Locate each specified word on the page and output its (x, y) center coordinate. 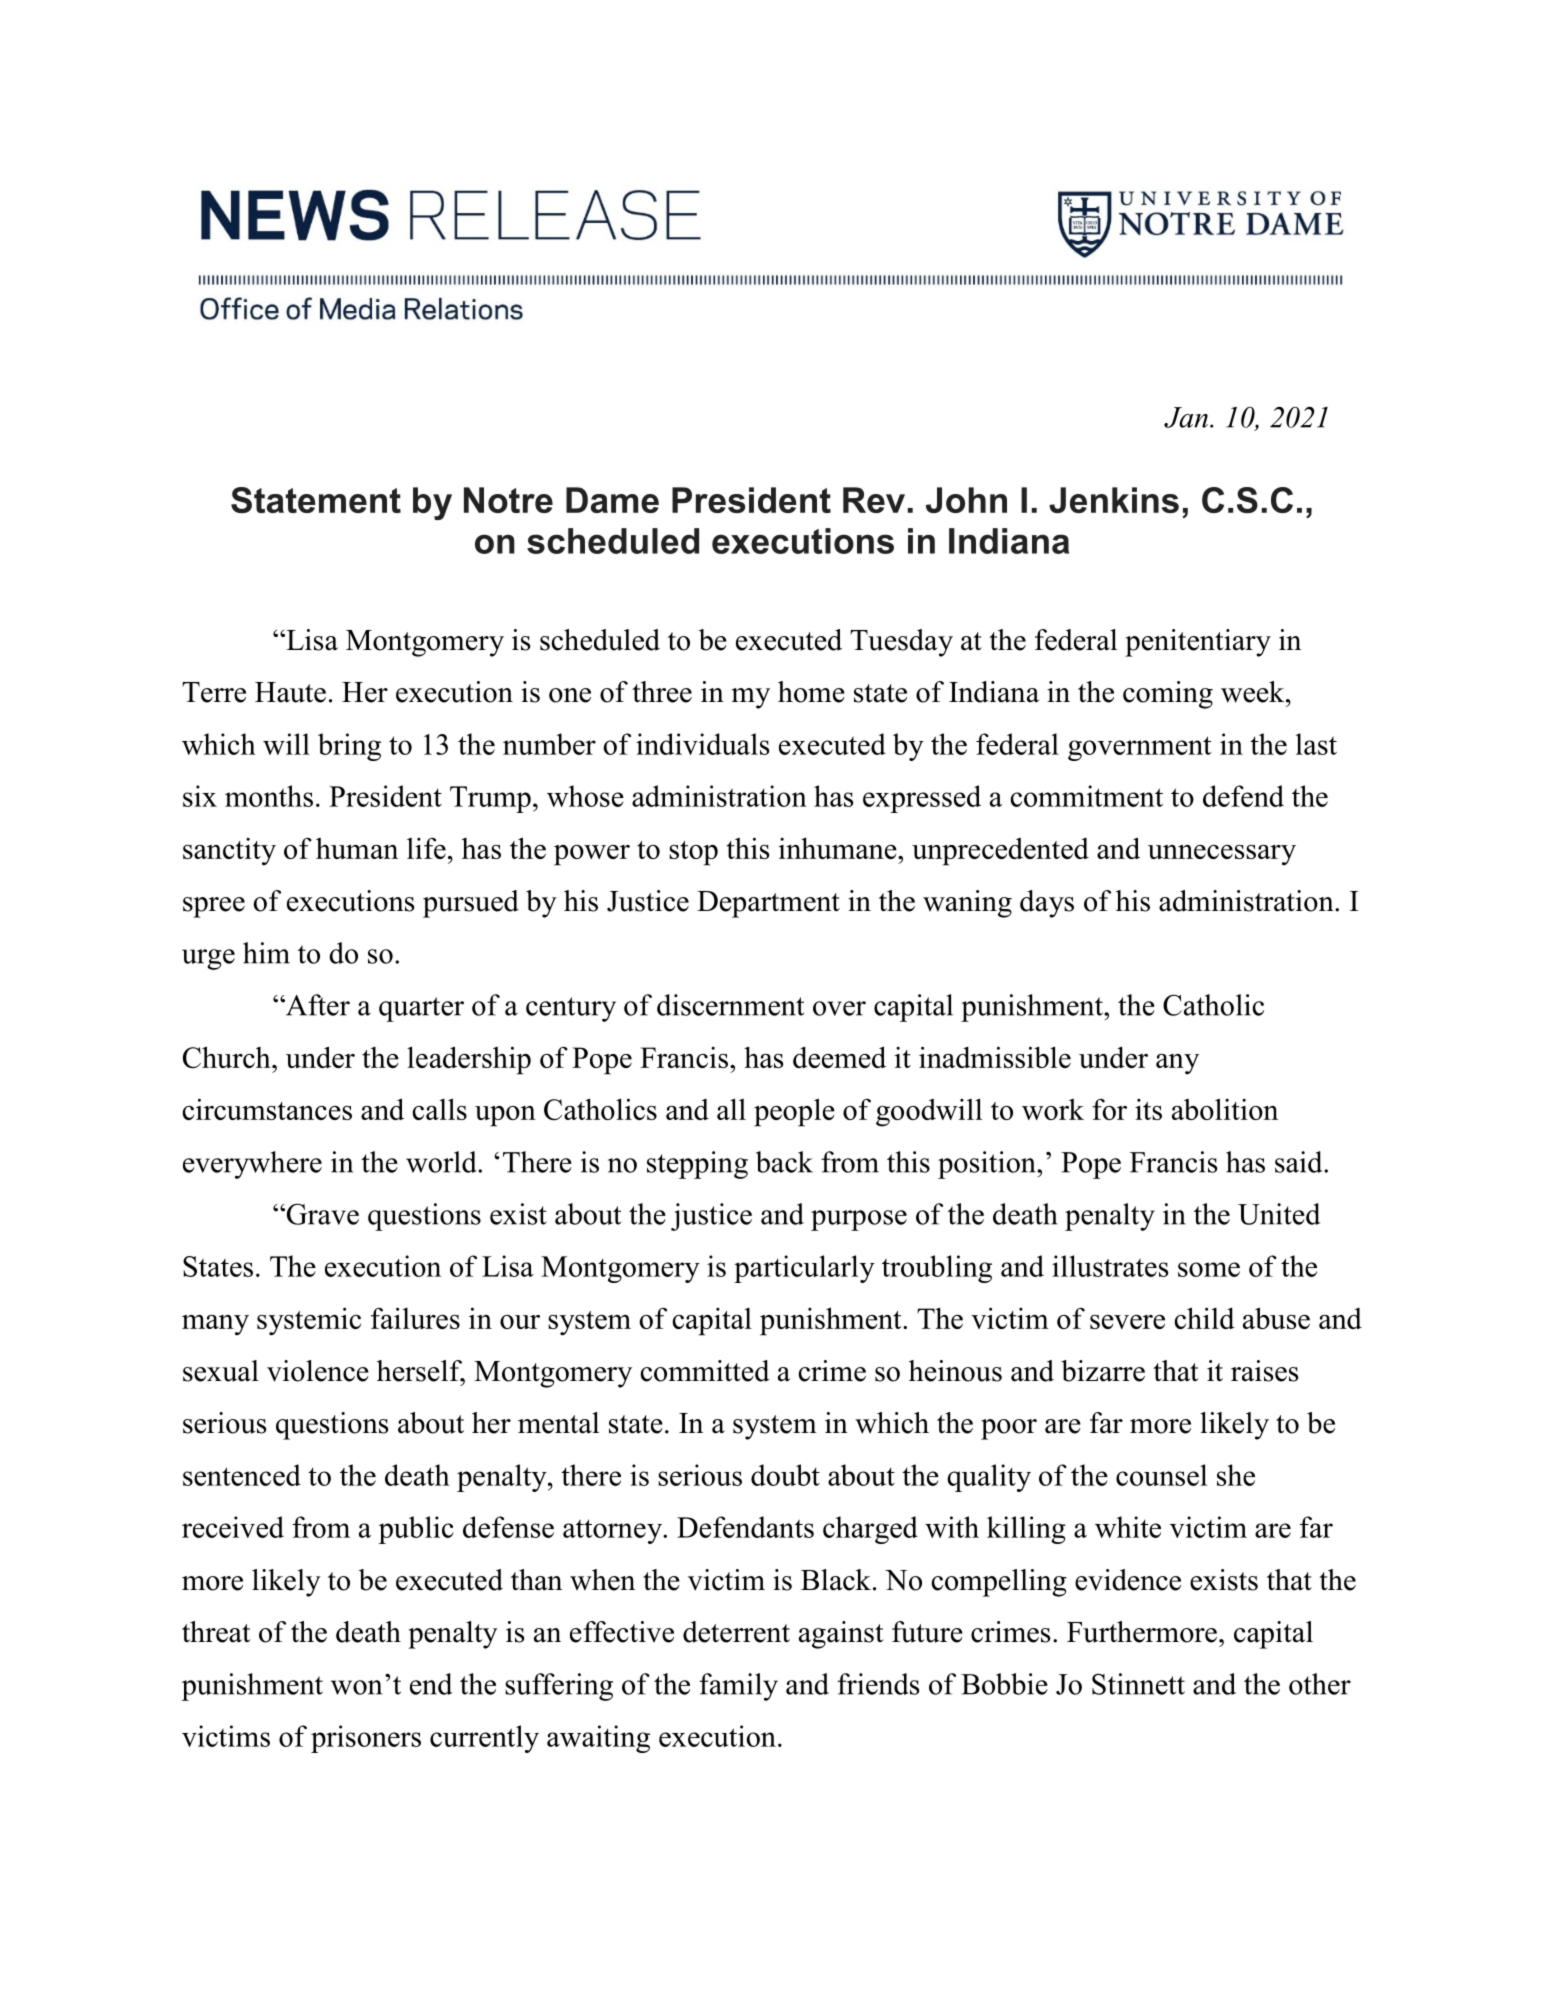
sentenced (242, 1475)
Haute (290, 692)
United (1279, 1214)
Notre (508, 500)
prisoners (366, 1739)
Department (768, 904)
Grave (321, 1214)
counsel (1161, 1475)
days (1047, 904)
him (266, 953)
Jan (1186, 417)
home (811, 692)
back (784, 1162)
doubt (785, 1475)
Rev (874, 500)
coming (1168, 695)
